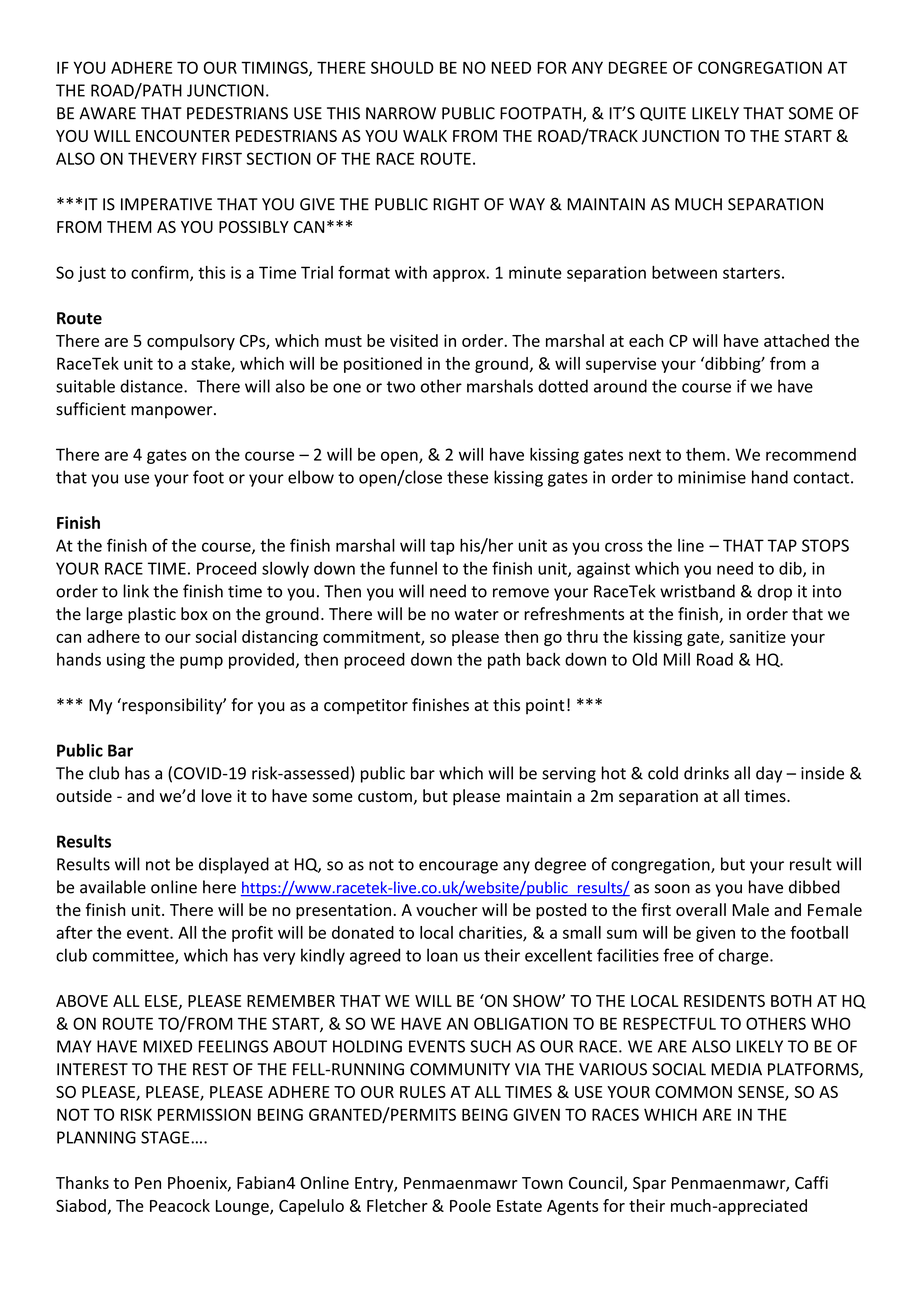  Describe the element at coordinates (477, 615) in the screenshot. I see `water` at that location.
